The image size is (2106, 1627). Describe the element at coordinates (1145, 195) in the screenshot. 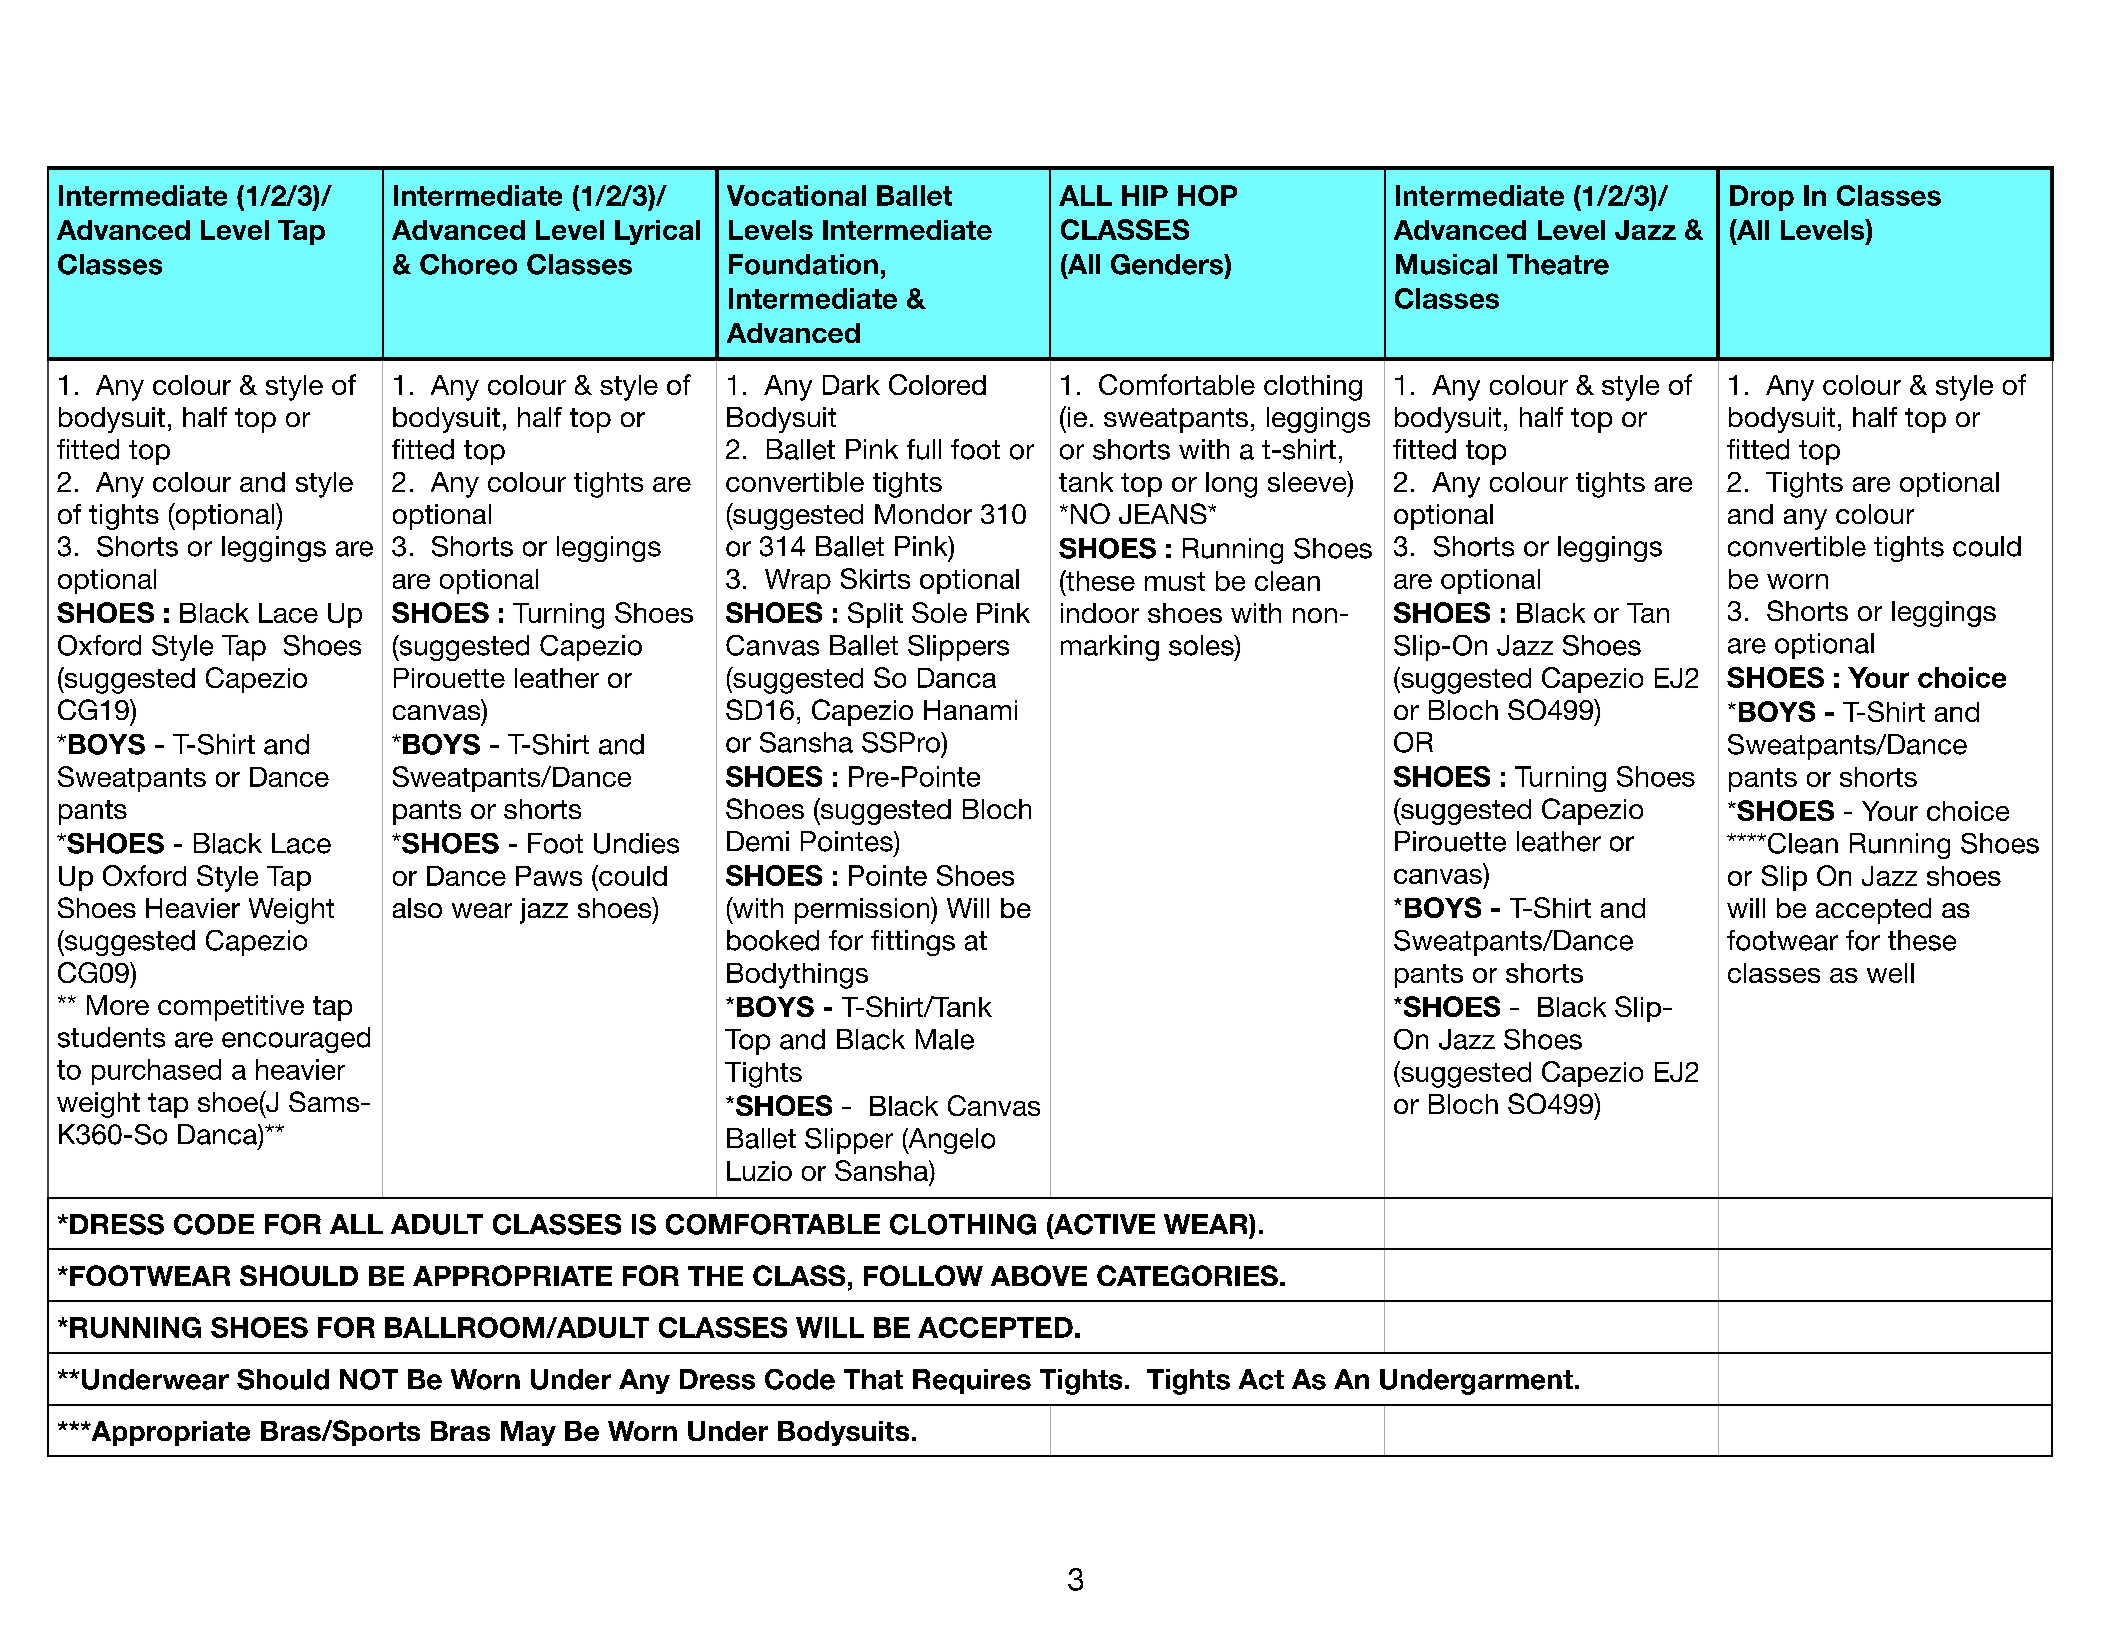

I see `HIP` at that location.
